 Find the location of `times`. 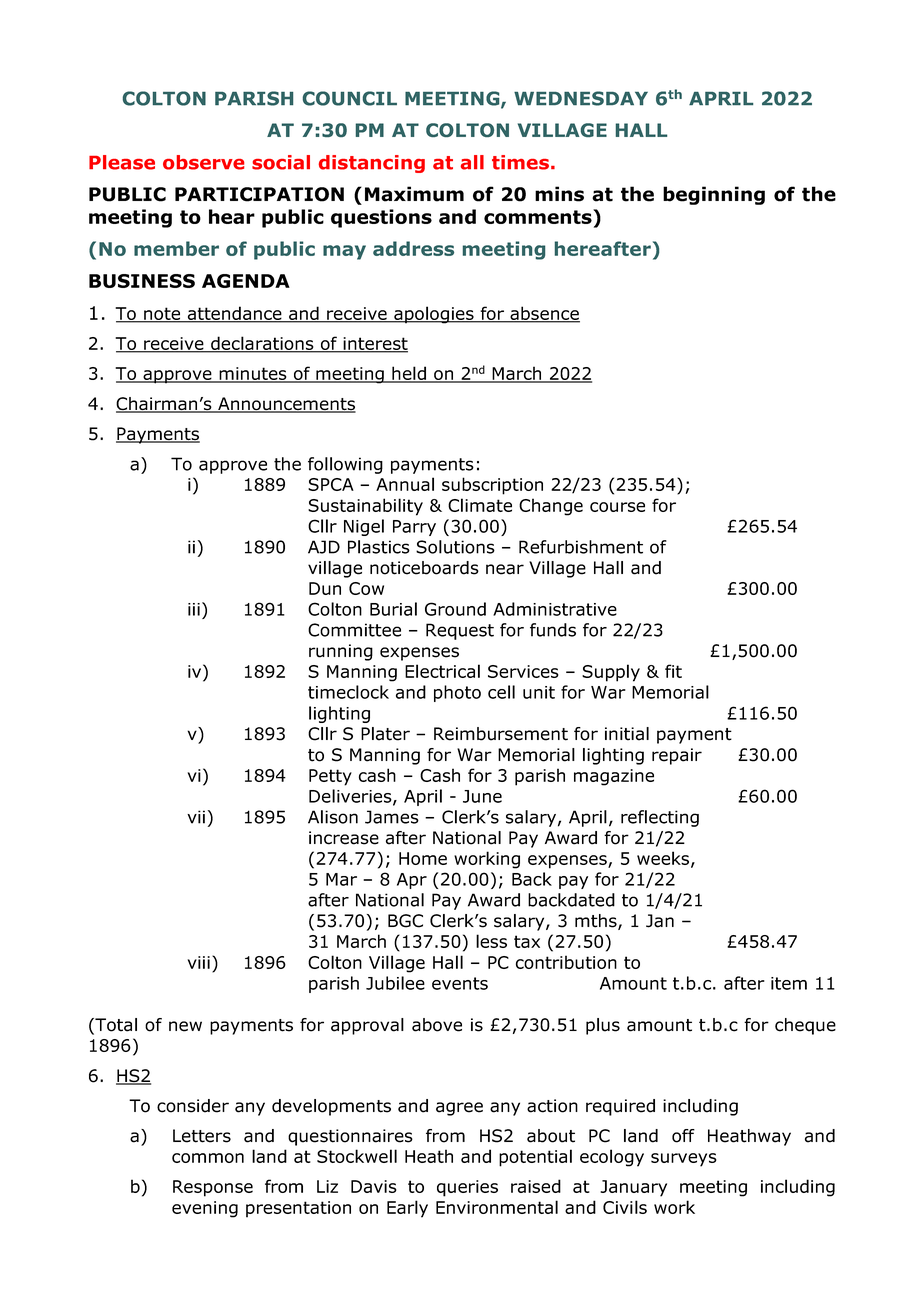

times is located at coordinates (520, 162).
